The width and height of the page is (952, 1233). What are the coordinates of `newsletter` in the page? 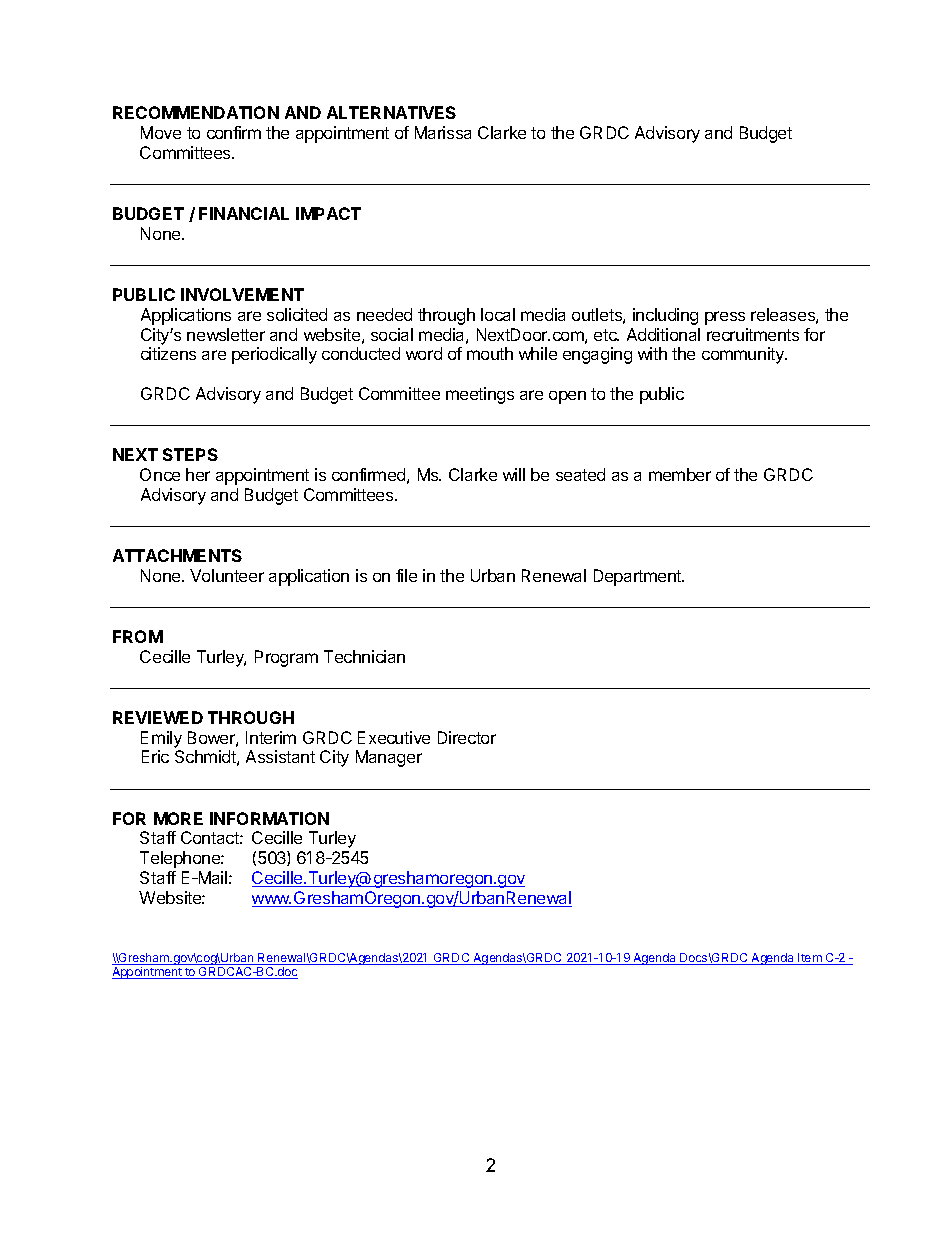 It's located at (226, 334).
